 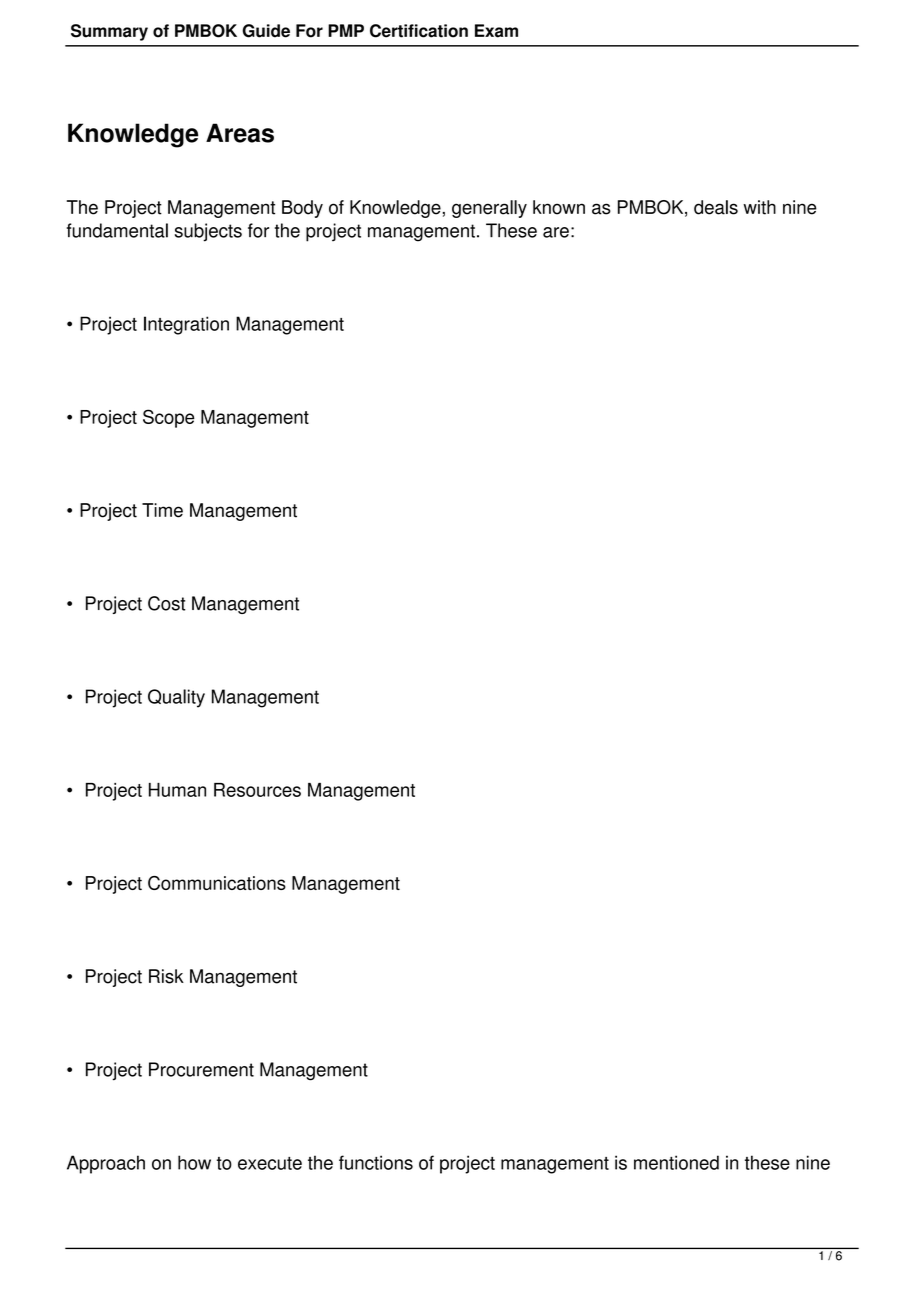 What do you see at coordinates (177, 790) in the screenshot?
I see `Human` at bounding box center [177, 790].
